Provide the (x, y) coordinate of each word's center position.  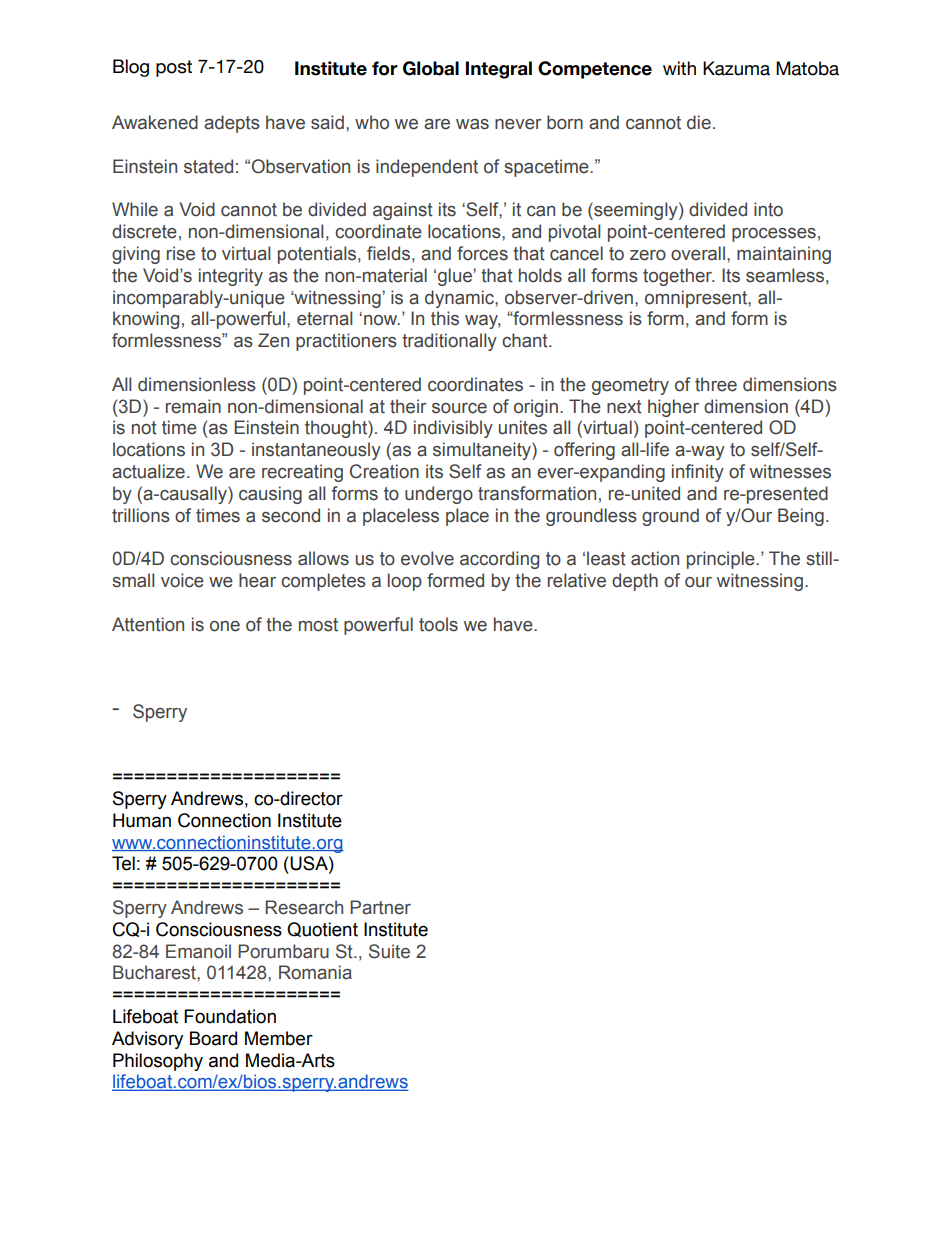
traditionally (449, 342)
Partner (380, 907)
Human (142, 820)
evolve (427, 558)
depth (635, 582)
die (699, 122)
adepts (232, 124)
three (716, 384)
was (472, 124)
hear (257, 580)
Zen (273, 340)
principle (722, 560)
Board (213, 1038)
